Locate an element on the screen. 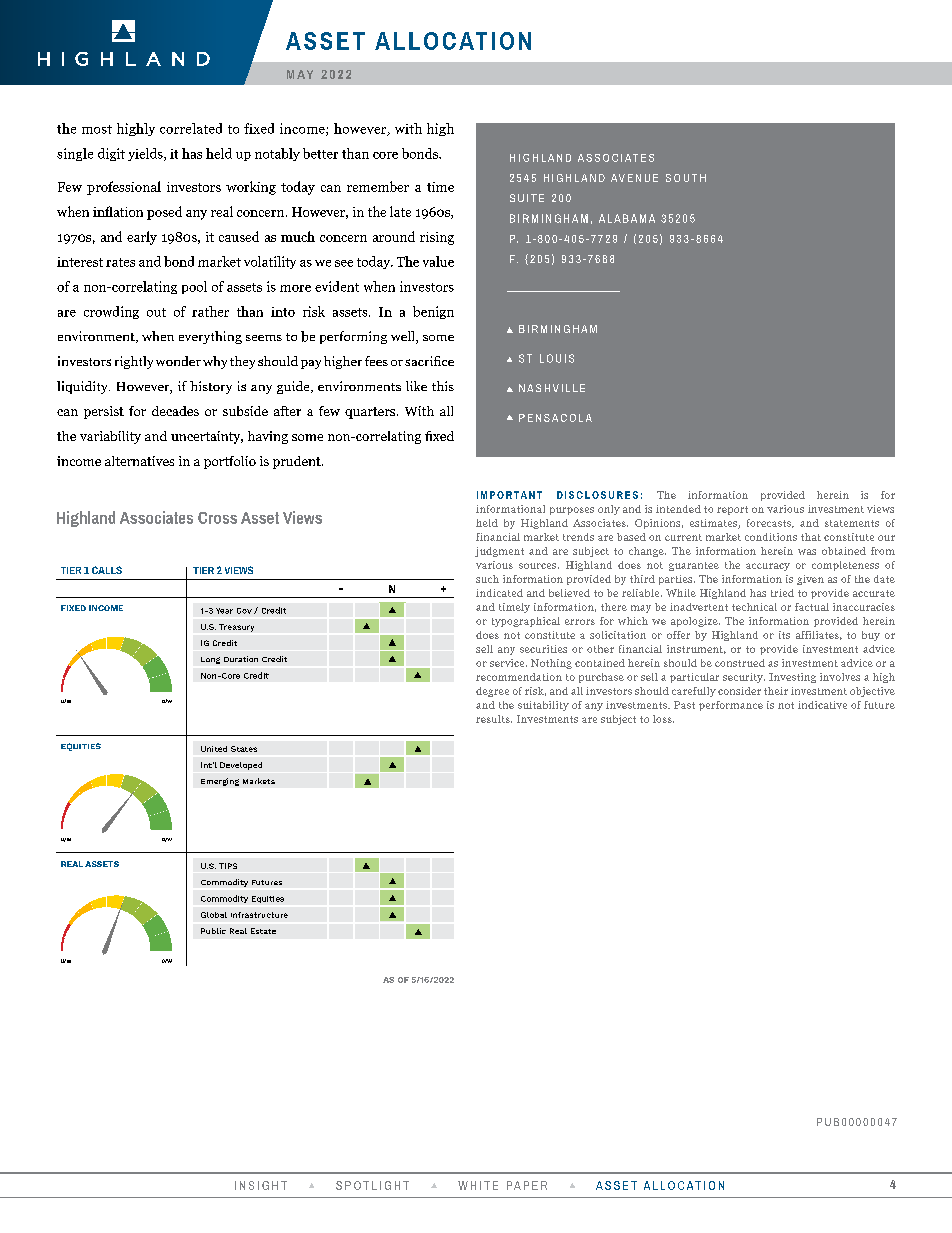  indicative is located at coordinates (822, 705).
